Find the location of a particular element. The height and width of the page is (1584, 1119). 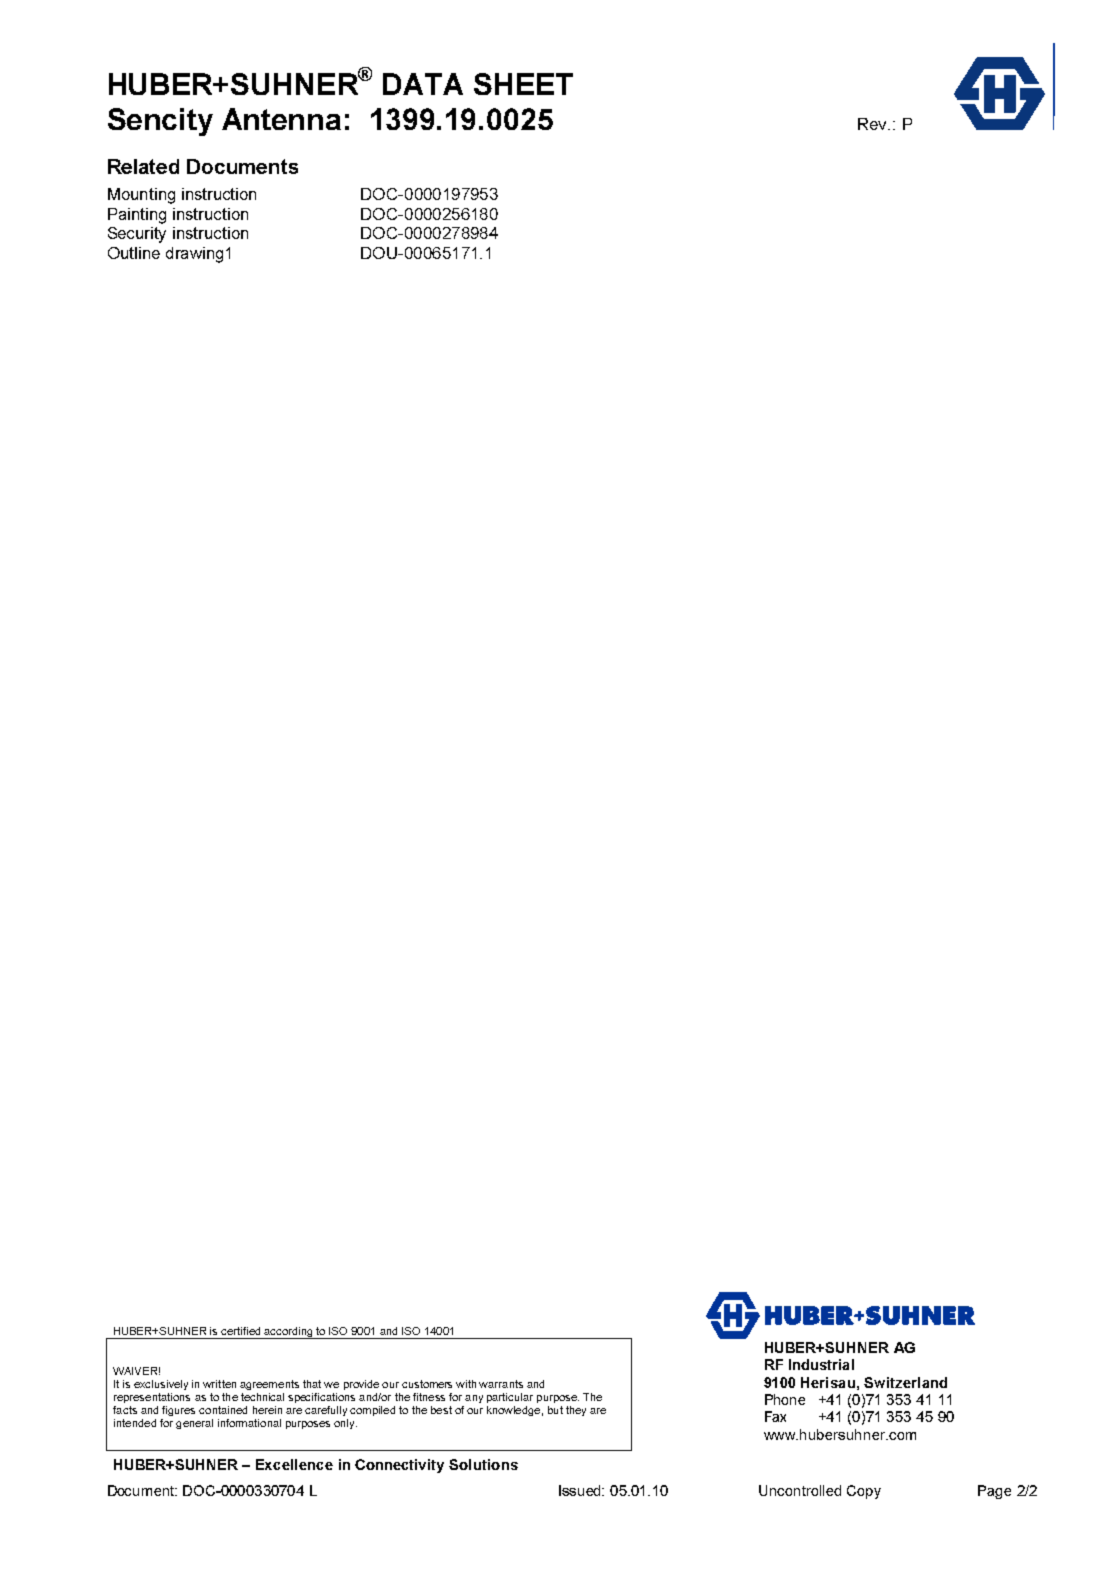

Rev is located at coordinates (873, 124).
